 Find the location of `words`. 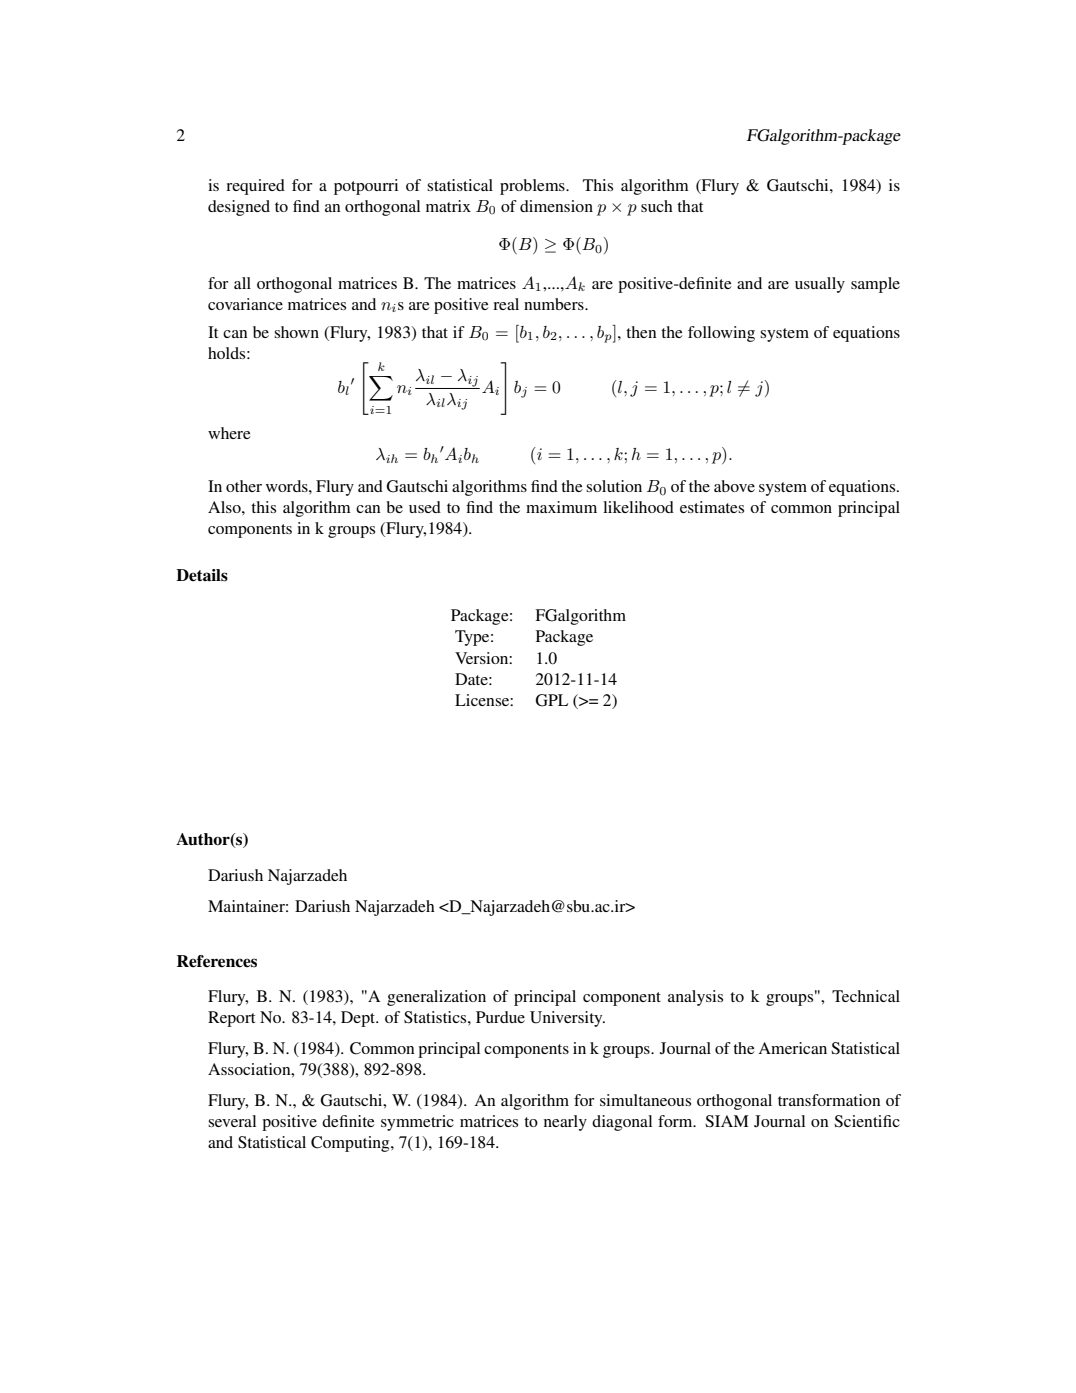

words is located at coordinates (288, 486).
